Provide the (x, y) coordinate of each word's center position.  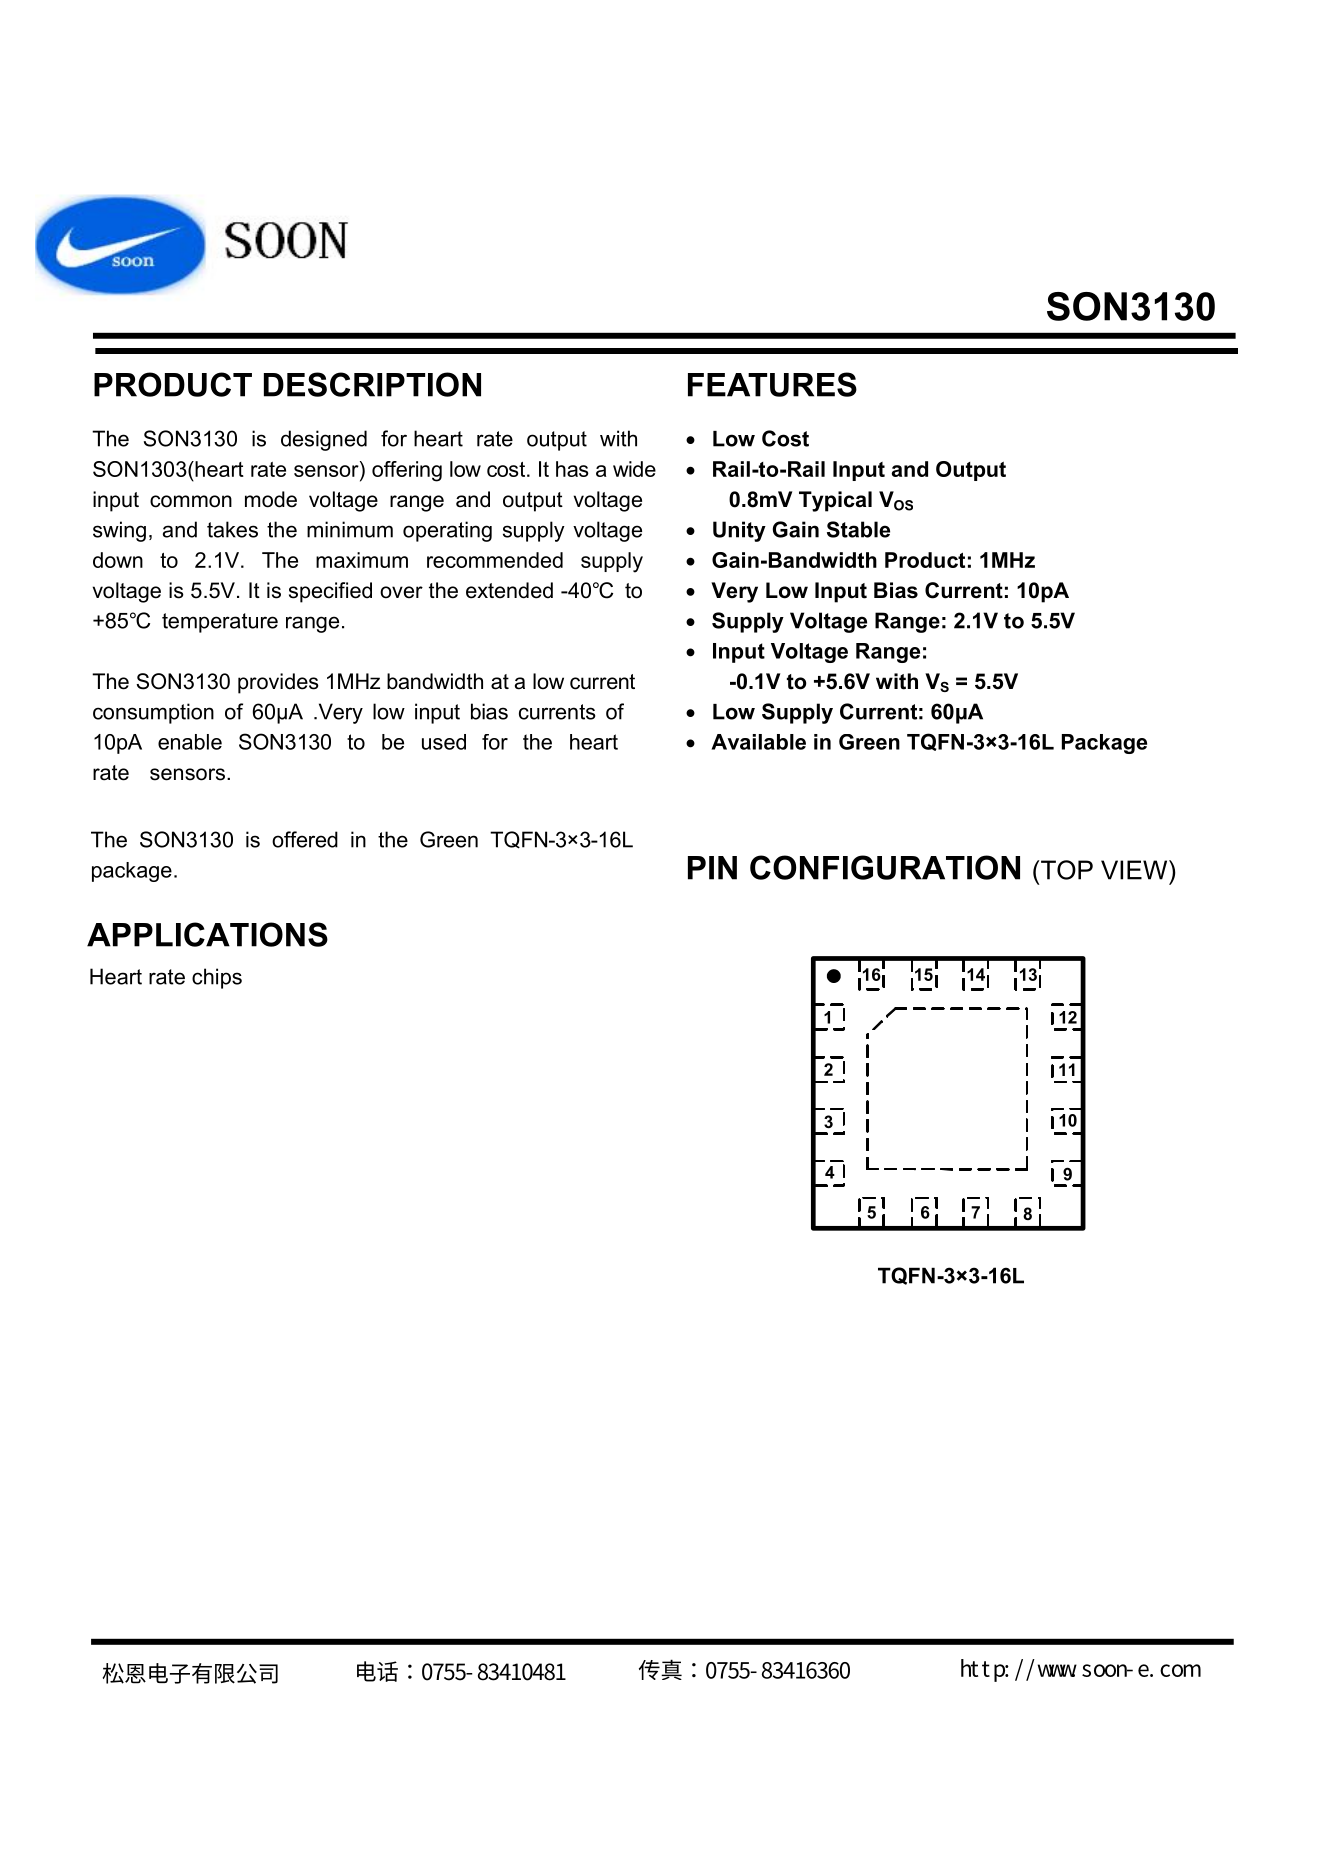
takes (232, 529)
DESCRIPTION (372, 384)
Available (758, 742)
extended (509, 590)
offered (305, 839)
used (444, 742)
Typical (835, 501)
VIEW (1135, 870)
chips (217, 978)
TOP (1067, 870)
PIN (712, 868)
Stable (858, 529)
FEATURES (772, 384)
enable (190, 742)
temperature (220, 623)
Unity (739, 531)
